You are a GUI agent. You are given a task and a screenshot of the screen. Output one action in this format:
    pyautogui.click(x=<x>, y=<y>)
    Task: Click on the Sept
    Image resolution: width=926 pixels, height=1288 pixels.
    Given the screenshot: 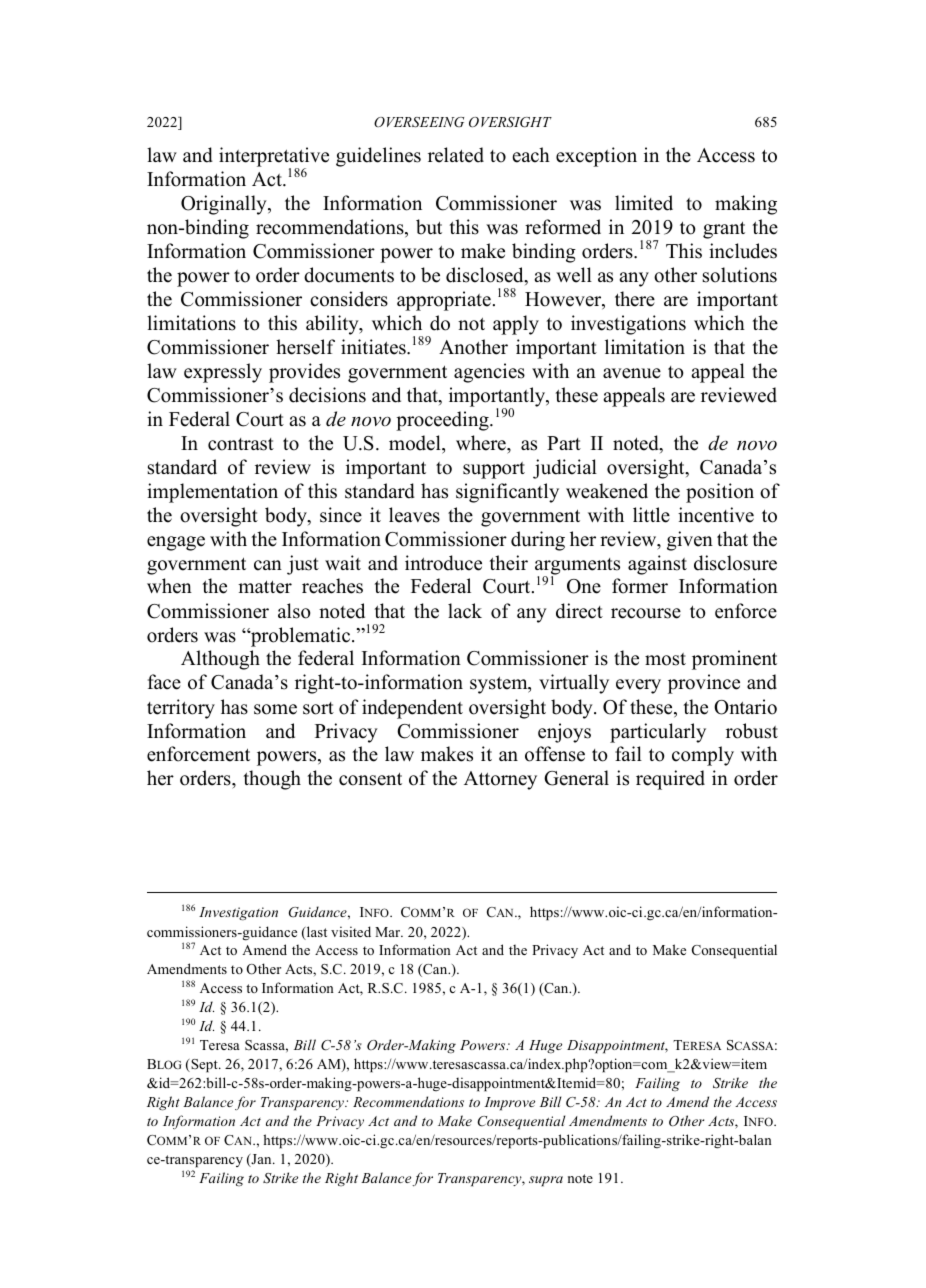 What is the action you would take?
    pyautogui.click(x=204, y=1066)
